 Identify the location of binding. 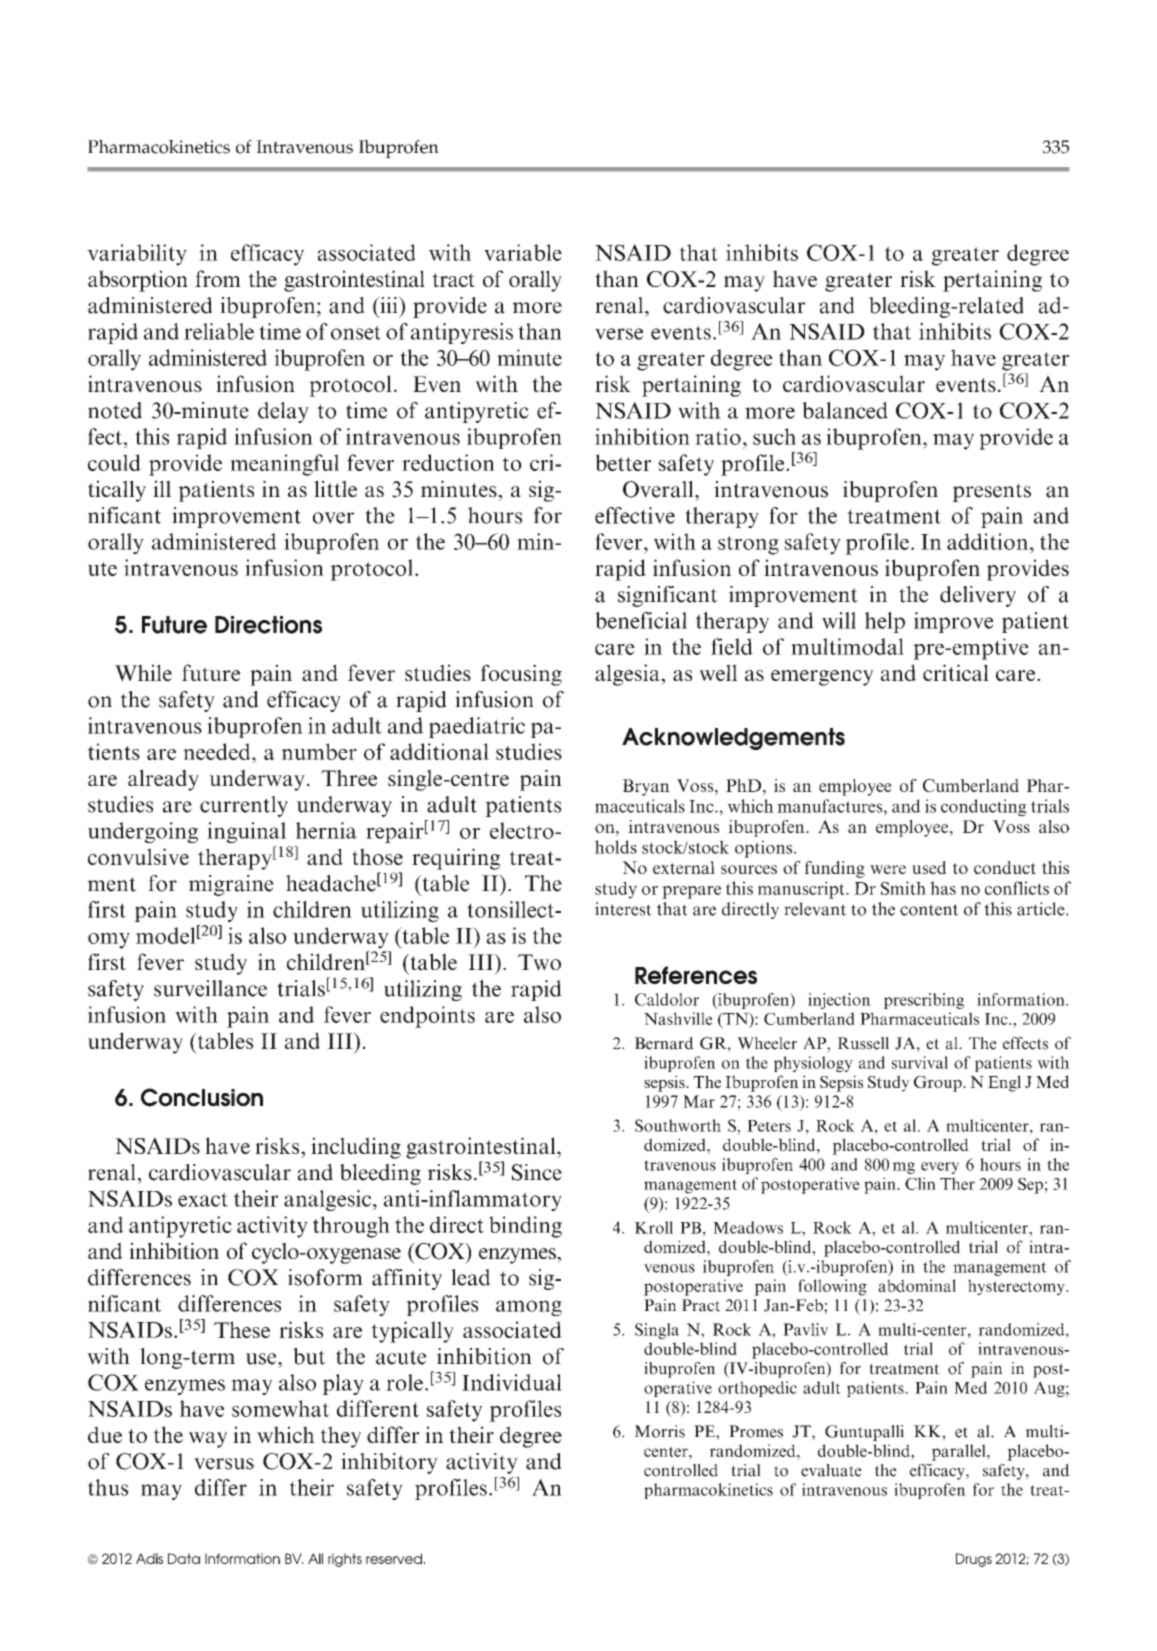
(525, 1227).
